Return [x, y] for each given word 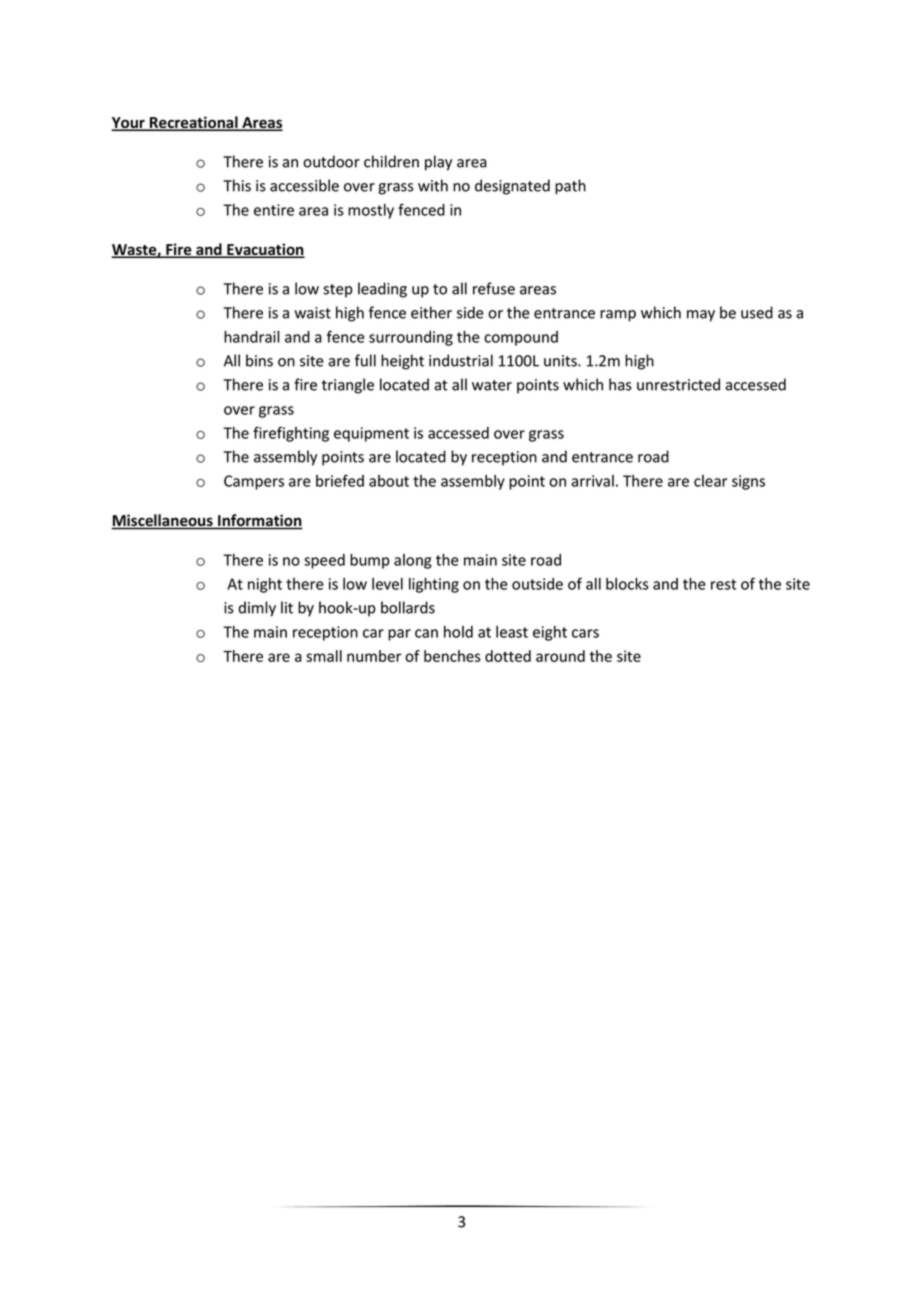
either [431, 312]
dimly [257, 609]
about [389, 481]
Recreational [194, 123]
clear [710, 481]
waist [312, 313]
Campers [254, 482]
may [701, 316]
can [426, 633]
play [438, 163]
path [570, 187]
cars [585, 633]
